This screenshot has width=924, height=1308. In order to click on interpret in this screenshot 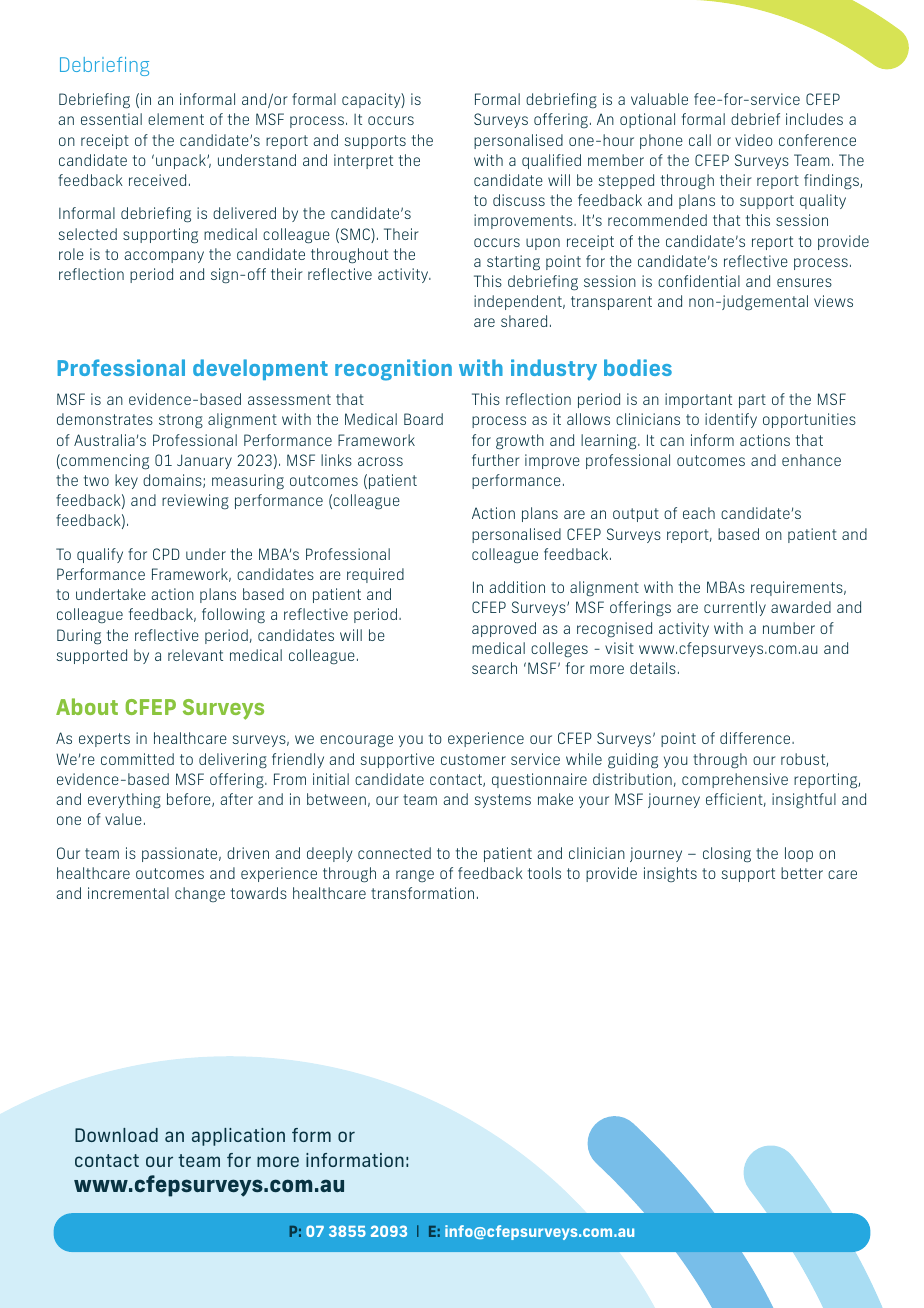, I will do `click(363, 161)`.
